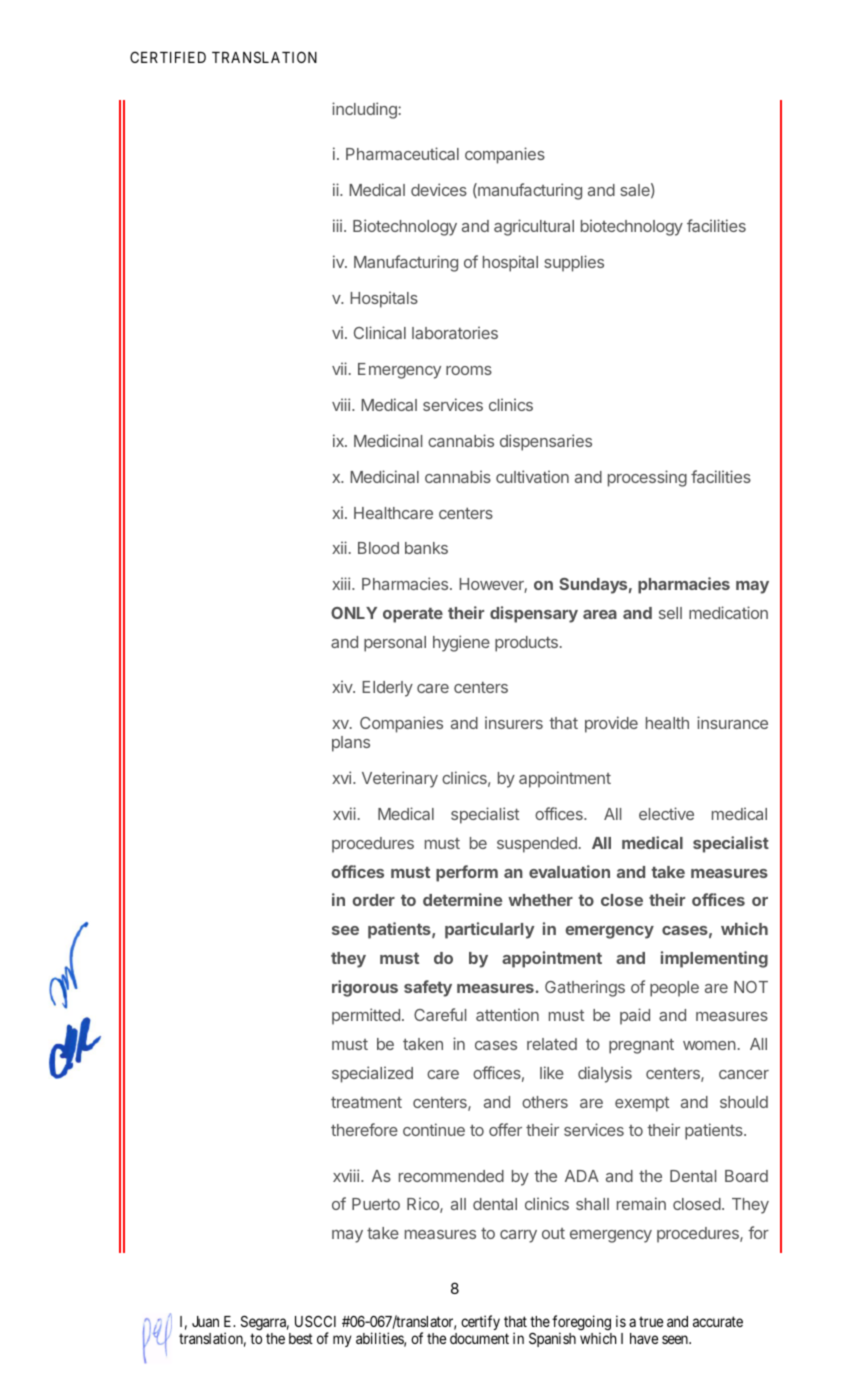  Describe the element at coordinates (343, 686) in the screenshot. I see `xiv` at that location.
